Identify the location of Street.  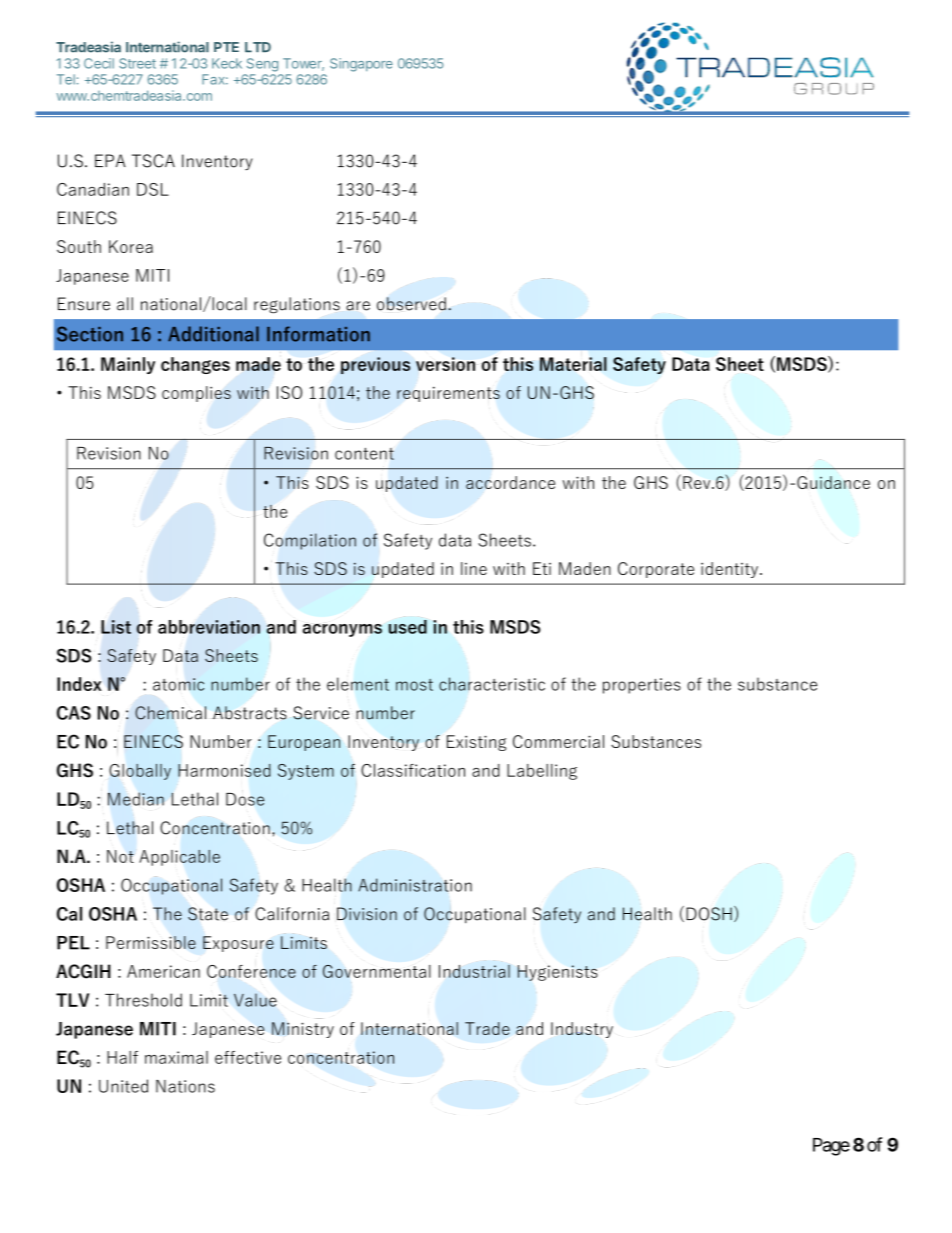
(137, 63).
